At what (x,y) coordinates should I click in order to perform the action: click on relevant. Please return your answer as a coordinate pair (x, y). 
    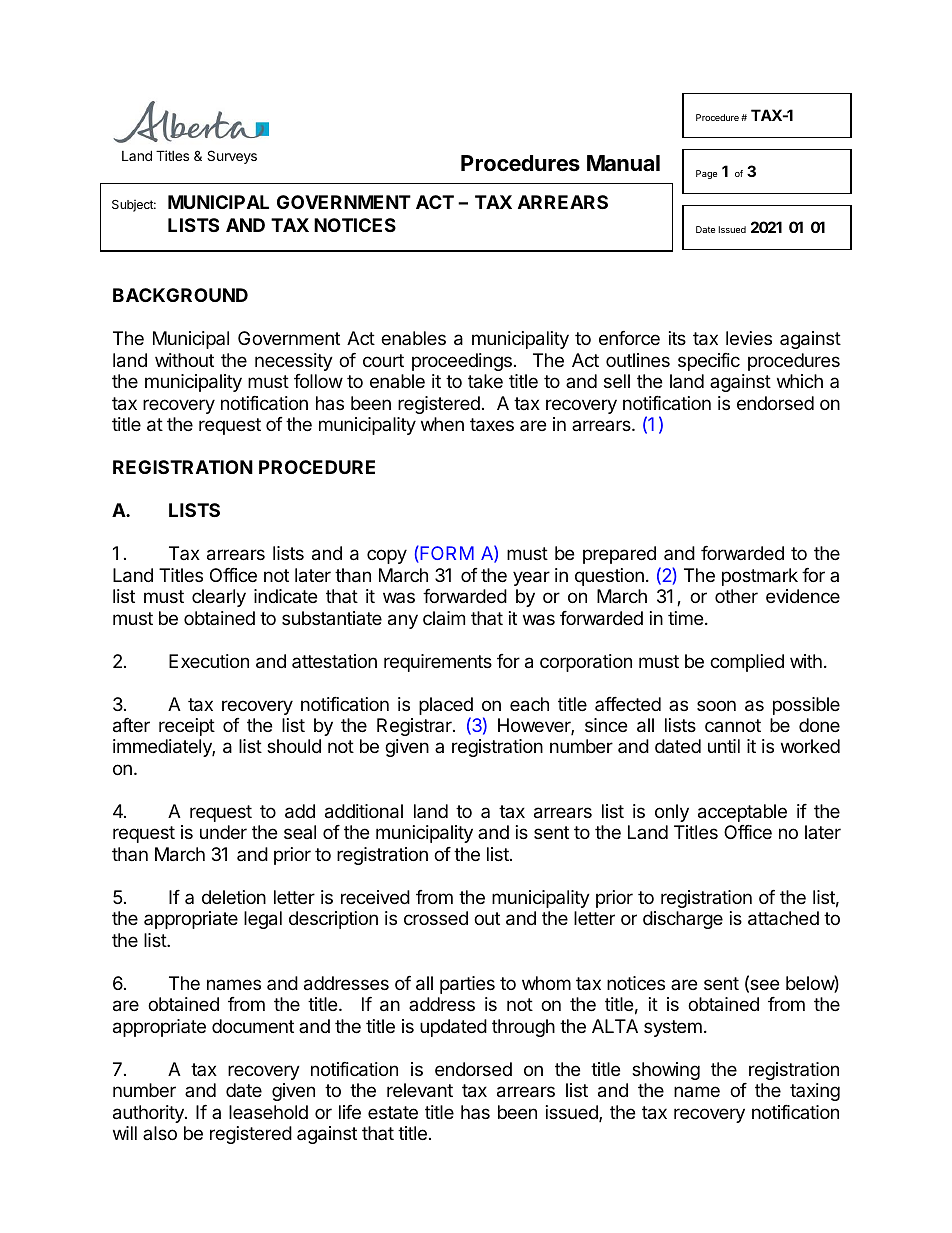
    Looking at the image, I should click on (420, 1090).
